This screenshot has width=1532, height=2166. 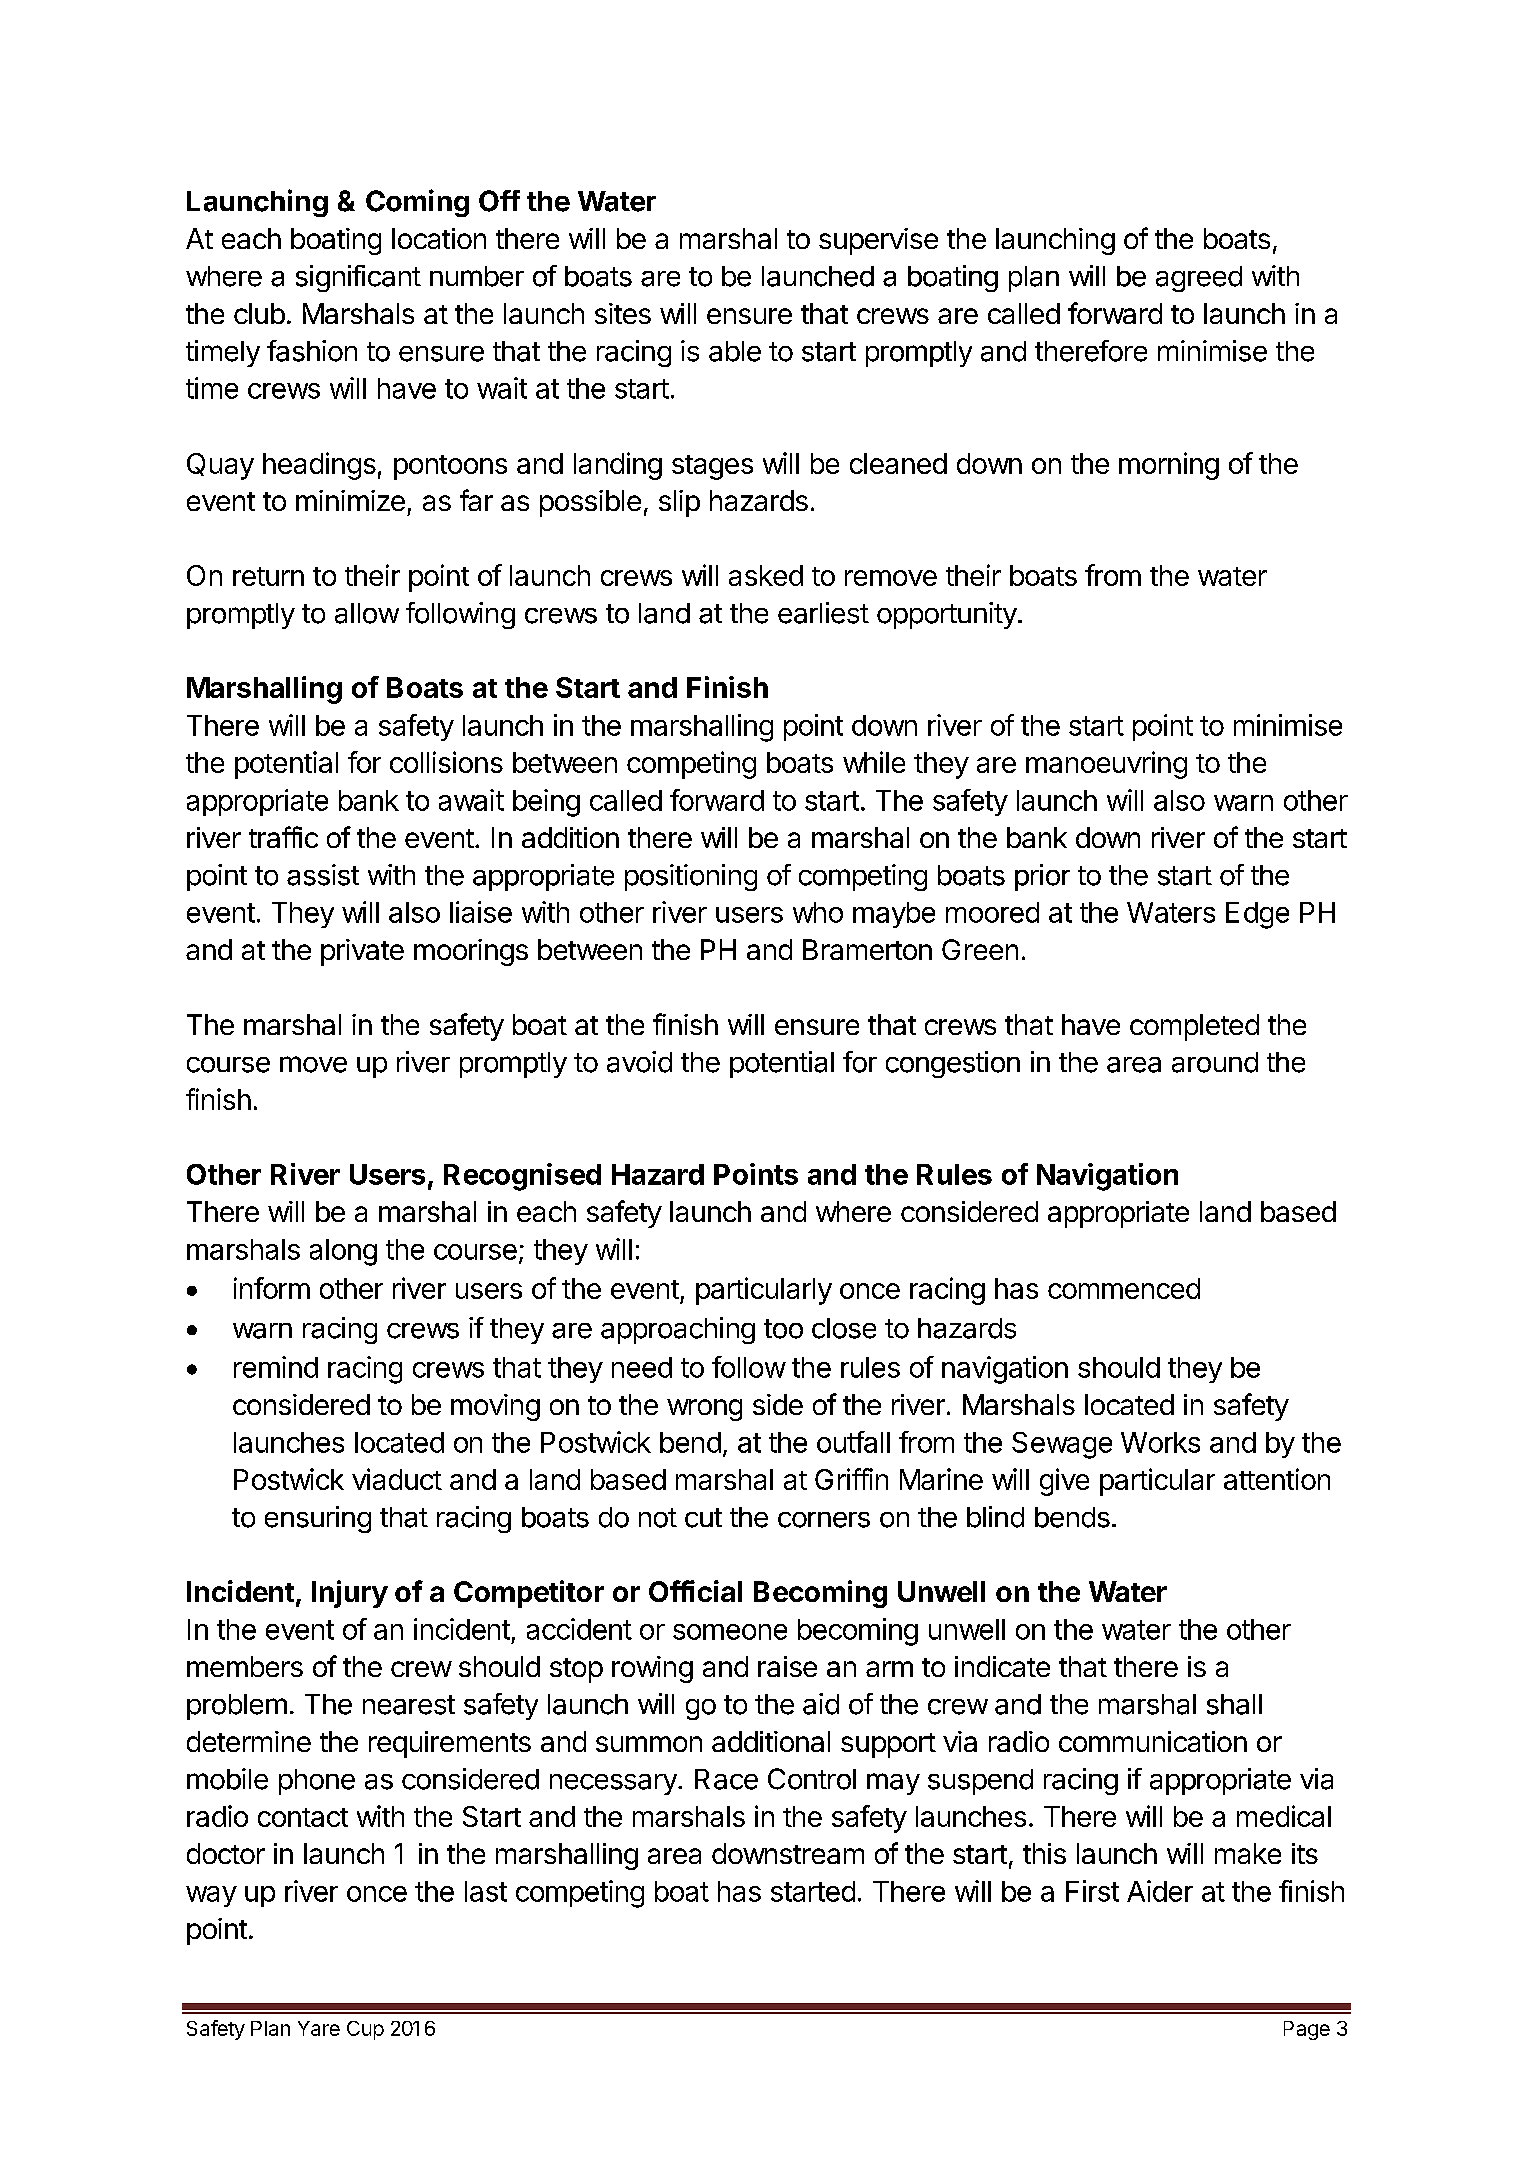 What do you see at coordinates (735, 351) in the screenshot?
I see `able` at bounding box center [735, 351].
